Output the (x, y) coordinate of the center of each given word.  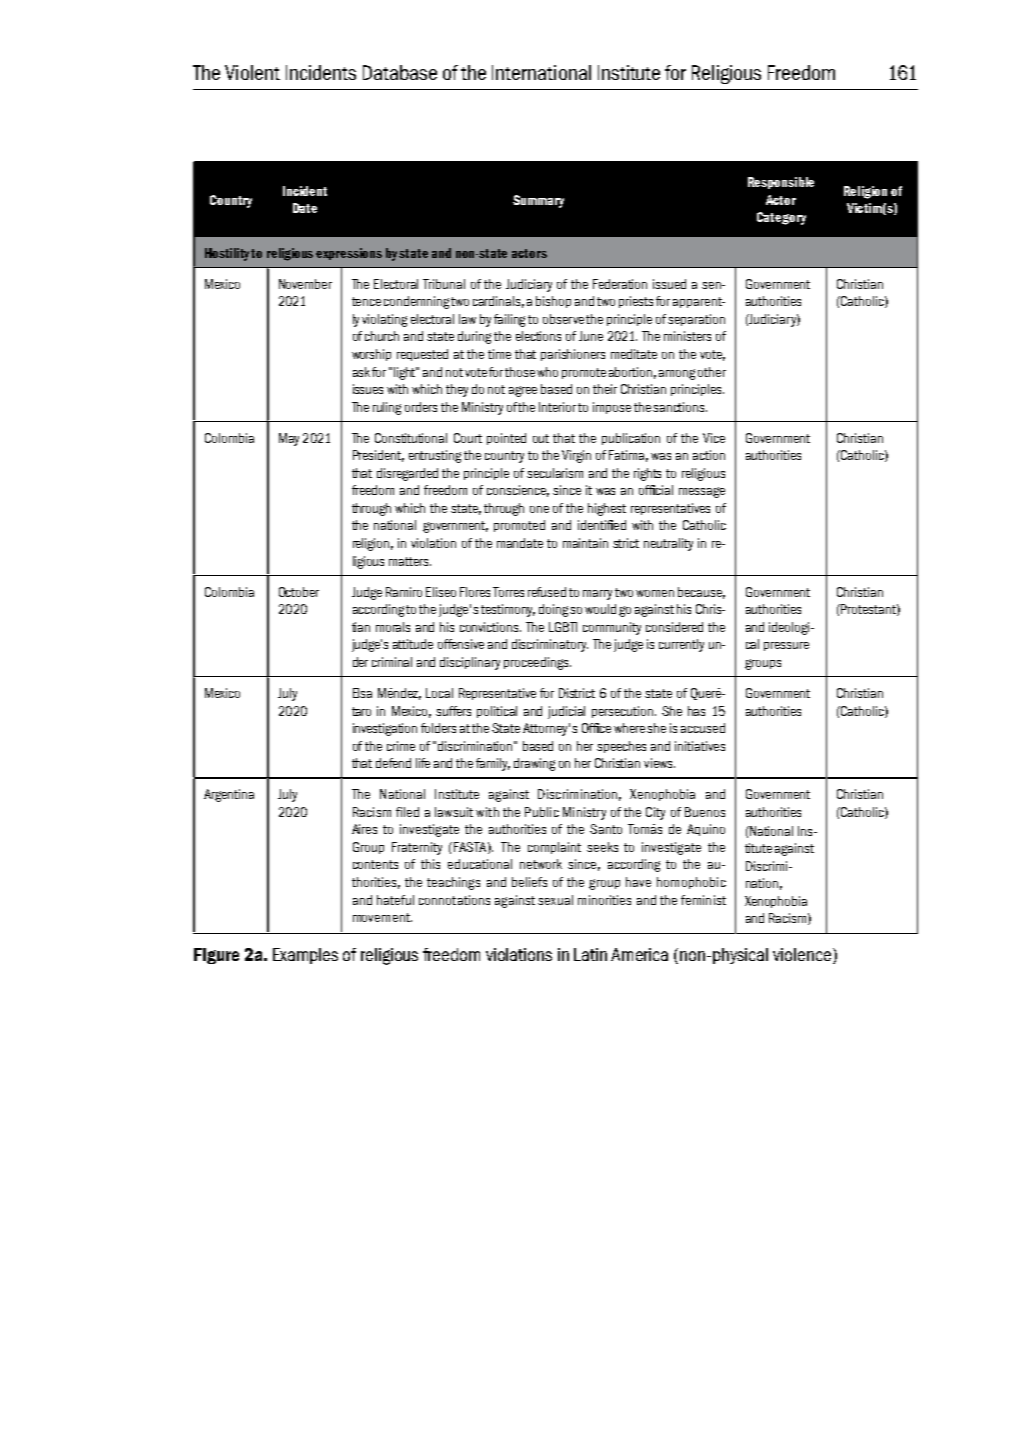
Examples (305, 956)
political (497, 712)
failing (509, 320)
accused (703, 728)
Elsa (362, 693)
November (305, 284)
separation (696, 320)
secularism (555, 473)
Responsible (781, 183)
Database (400, 72)
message (702, 492)
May (289, 439)
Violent (252, 72)
